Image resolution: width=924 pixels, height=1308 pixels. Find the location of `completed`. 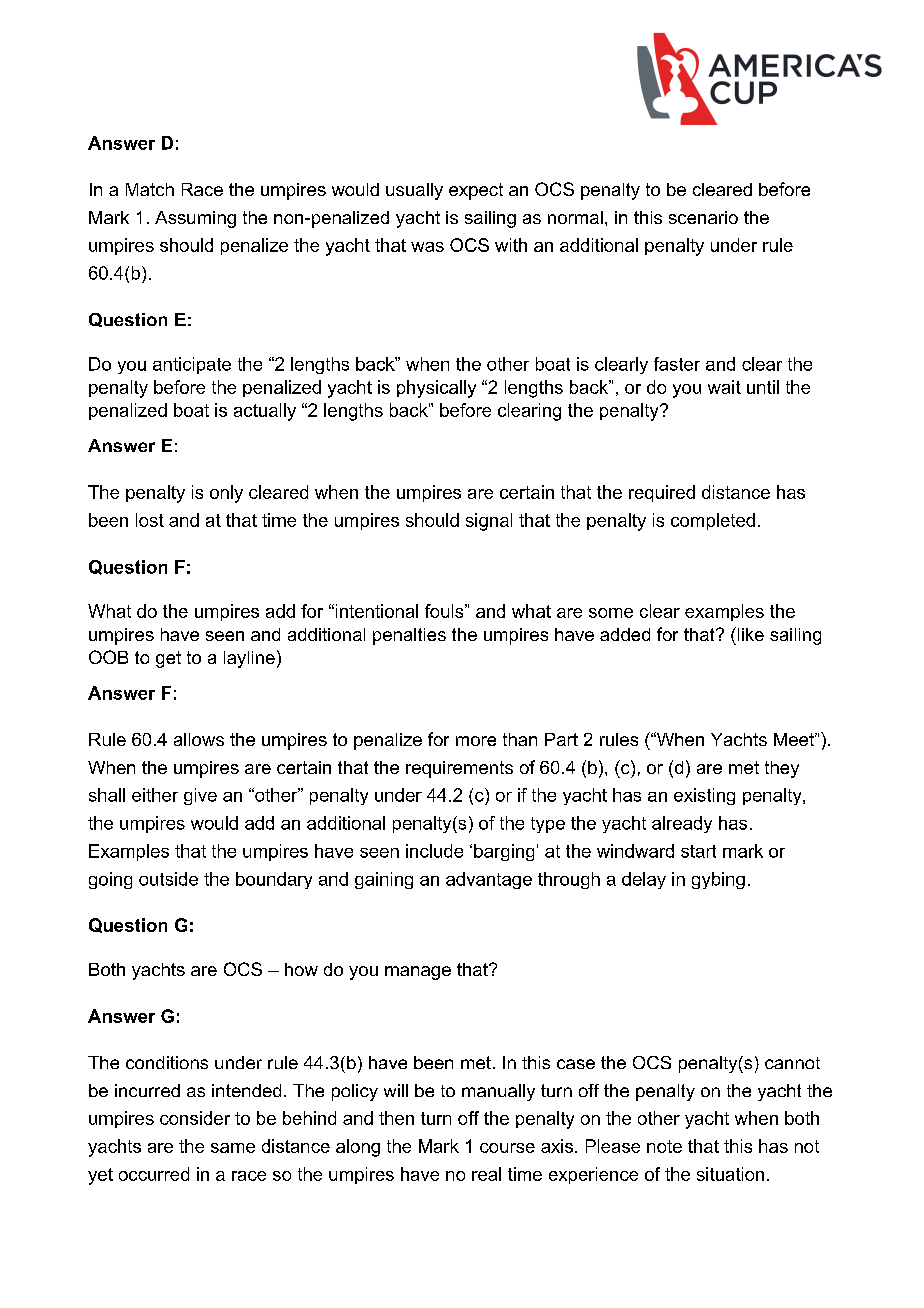

completed is located at coordinates (713, 521).
